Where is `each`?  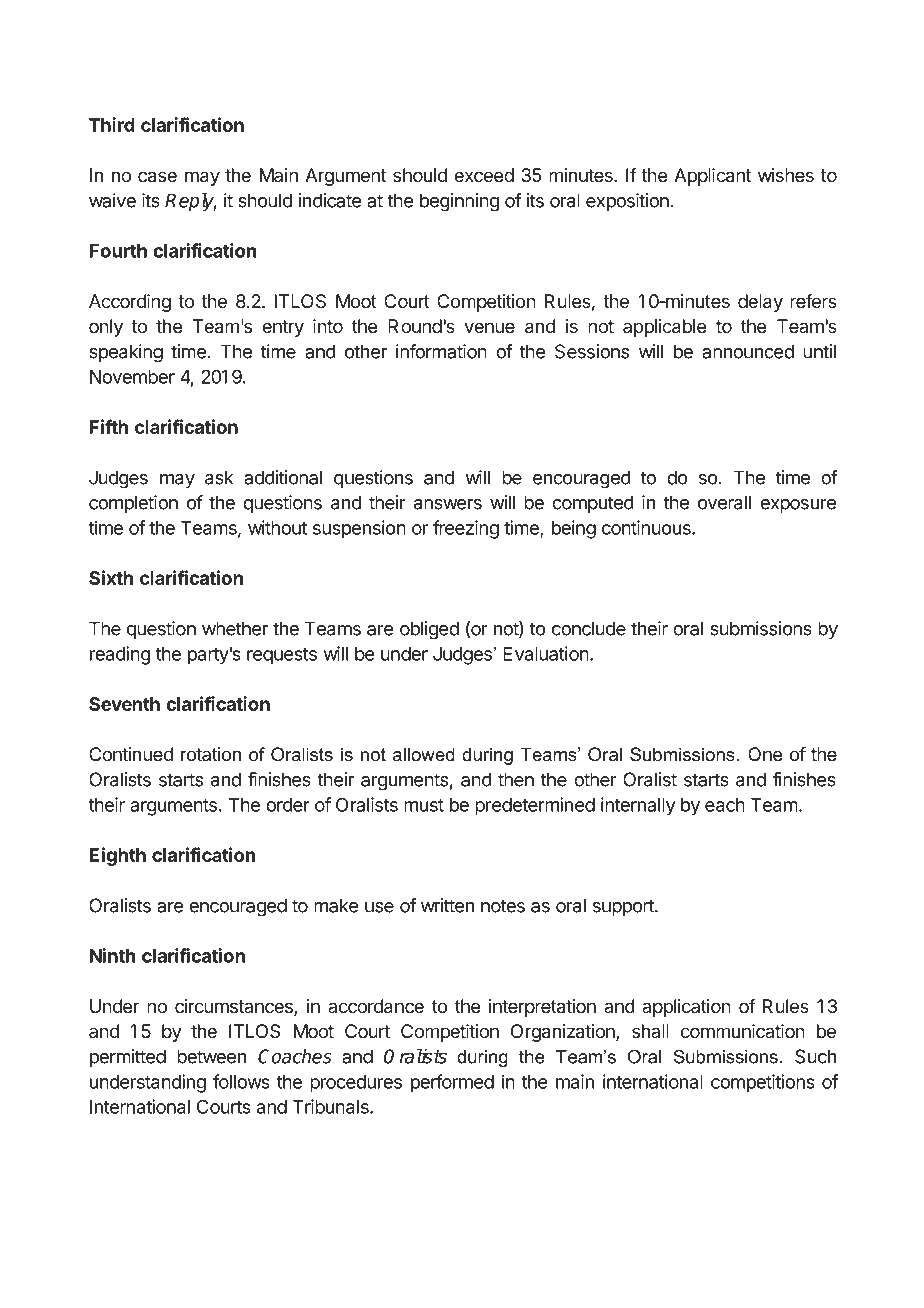 each is located at coordinates (725, 805).
